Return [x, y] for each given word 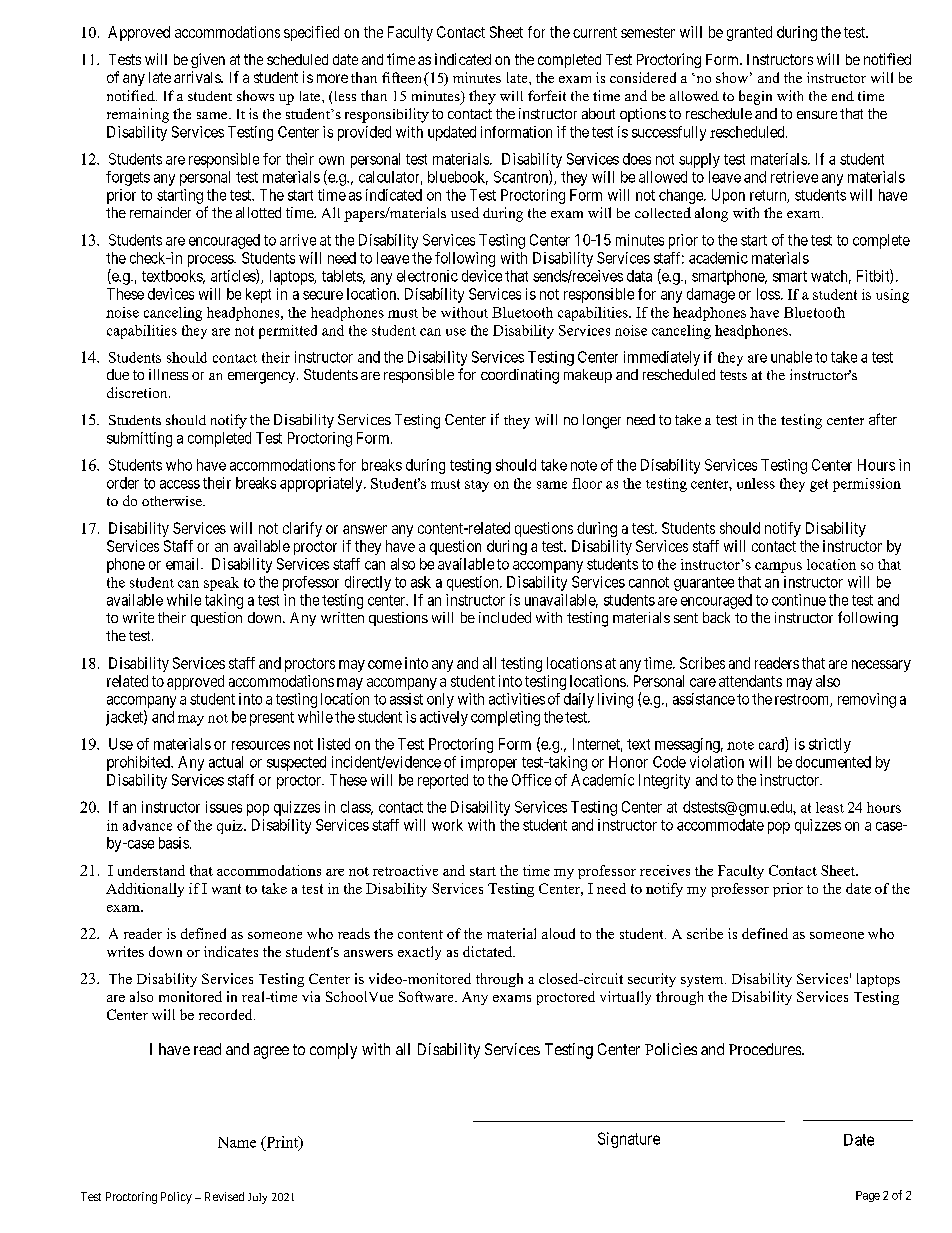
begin [755, 97]
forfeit [547, 95]
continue [799, 600]
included [505, 617]
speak [221, 584]
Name [237, 1142]
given [208, 60]
